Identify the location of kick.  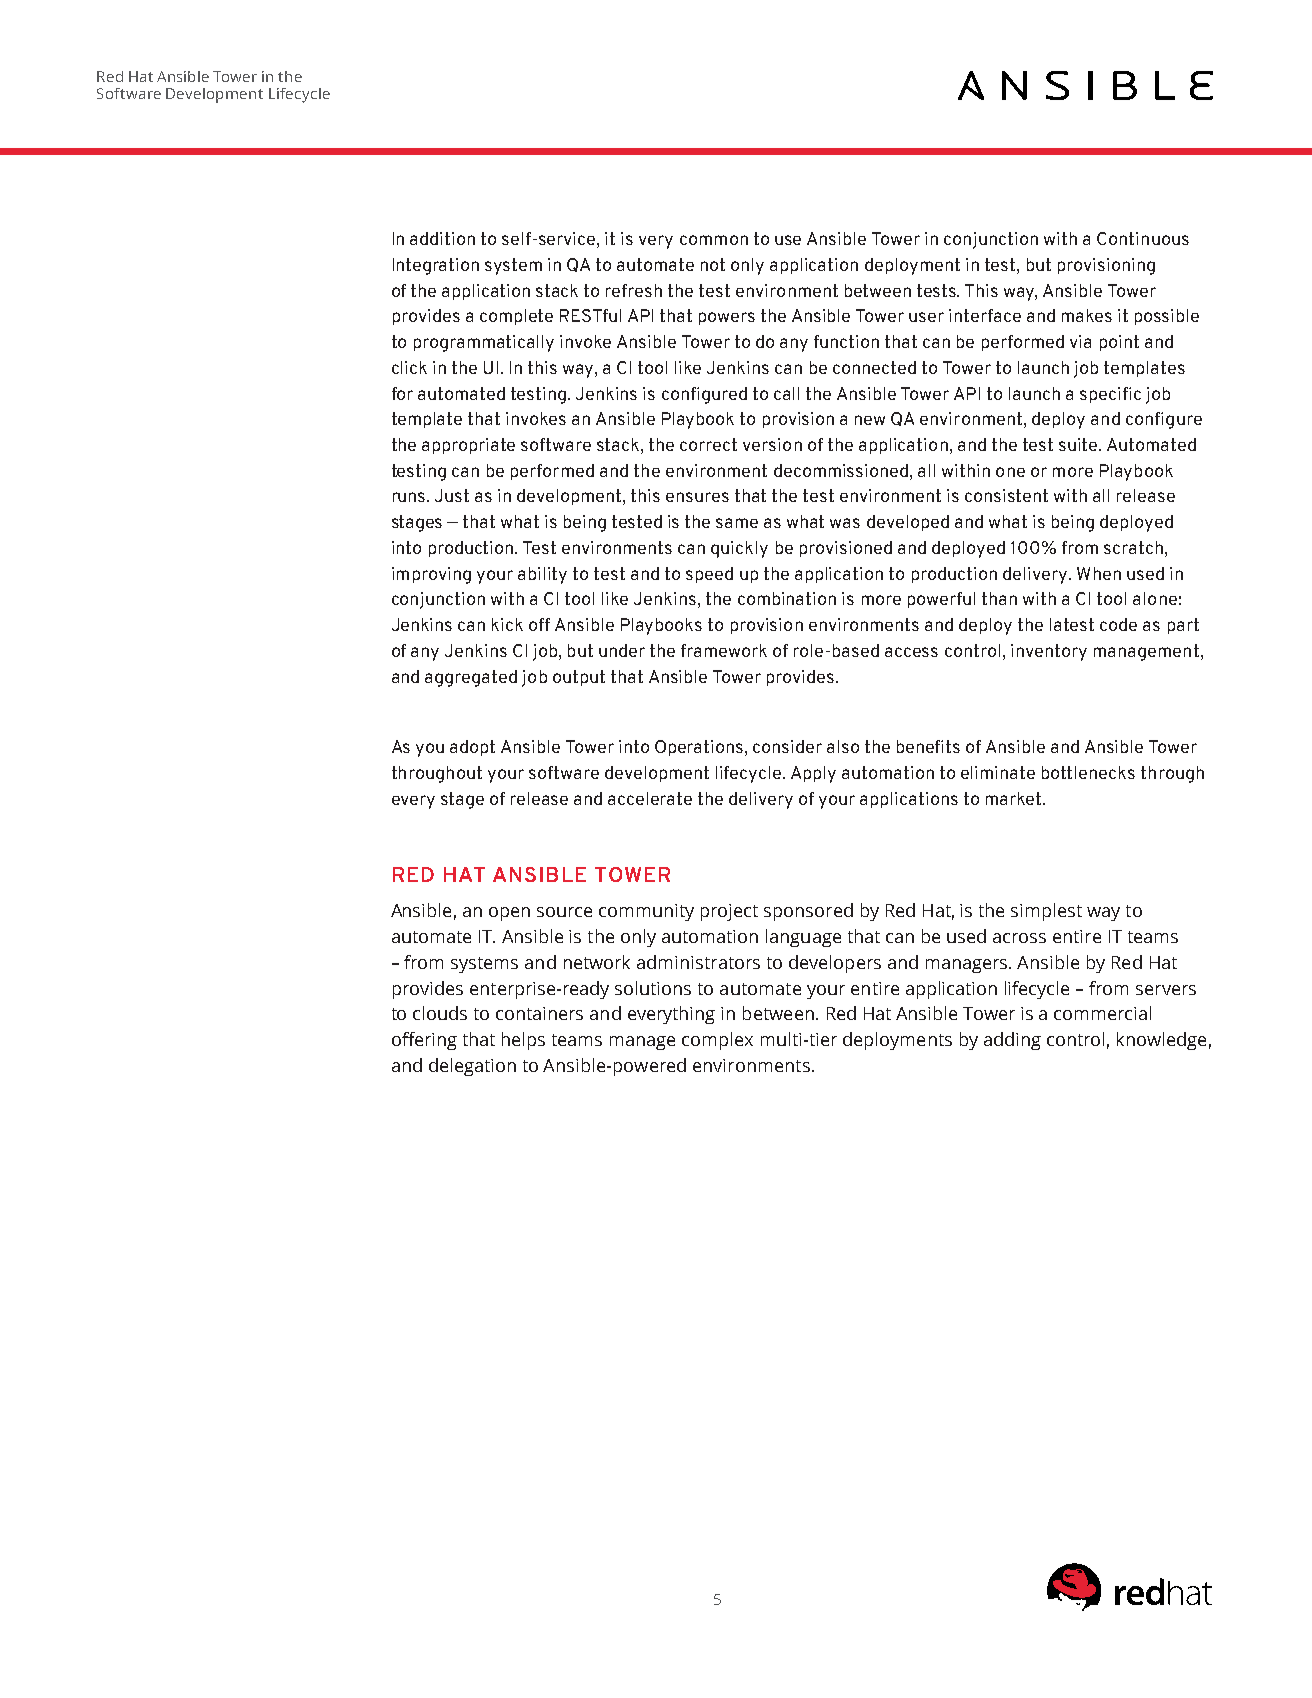
(507, 624).
